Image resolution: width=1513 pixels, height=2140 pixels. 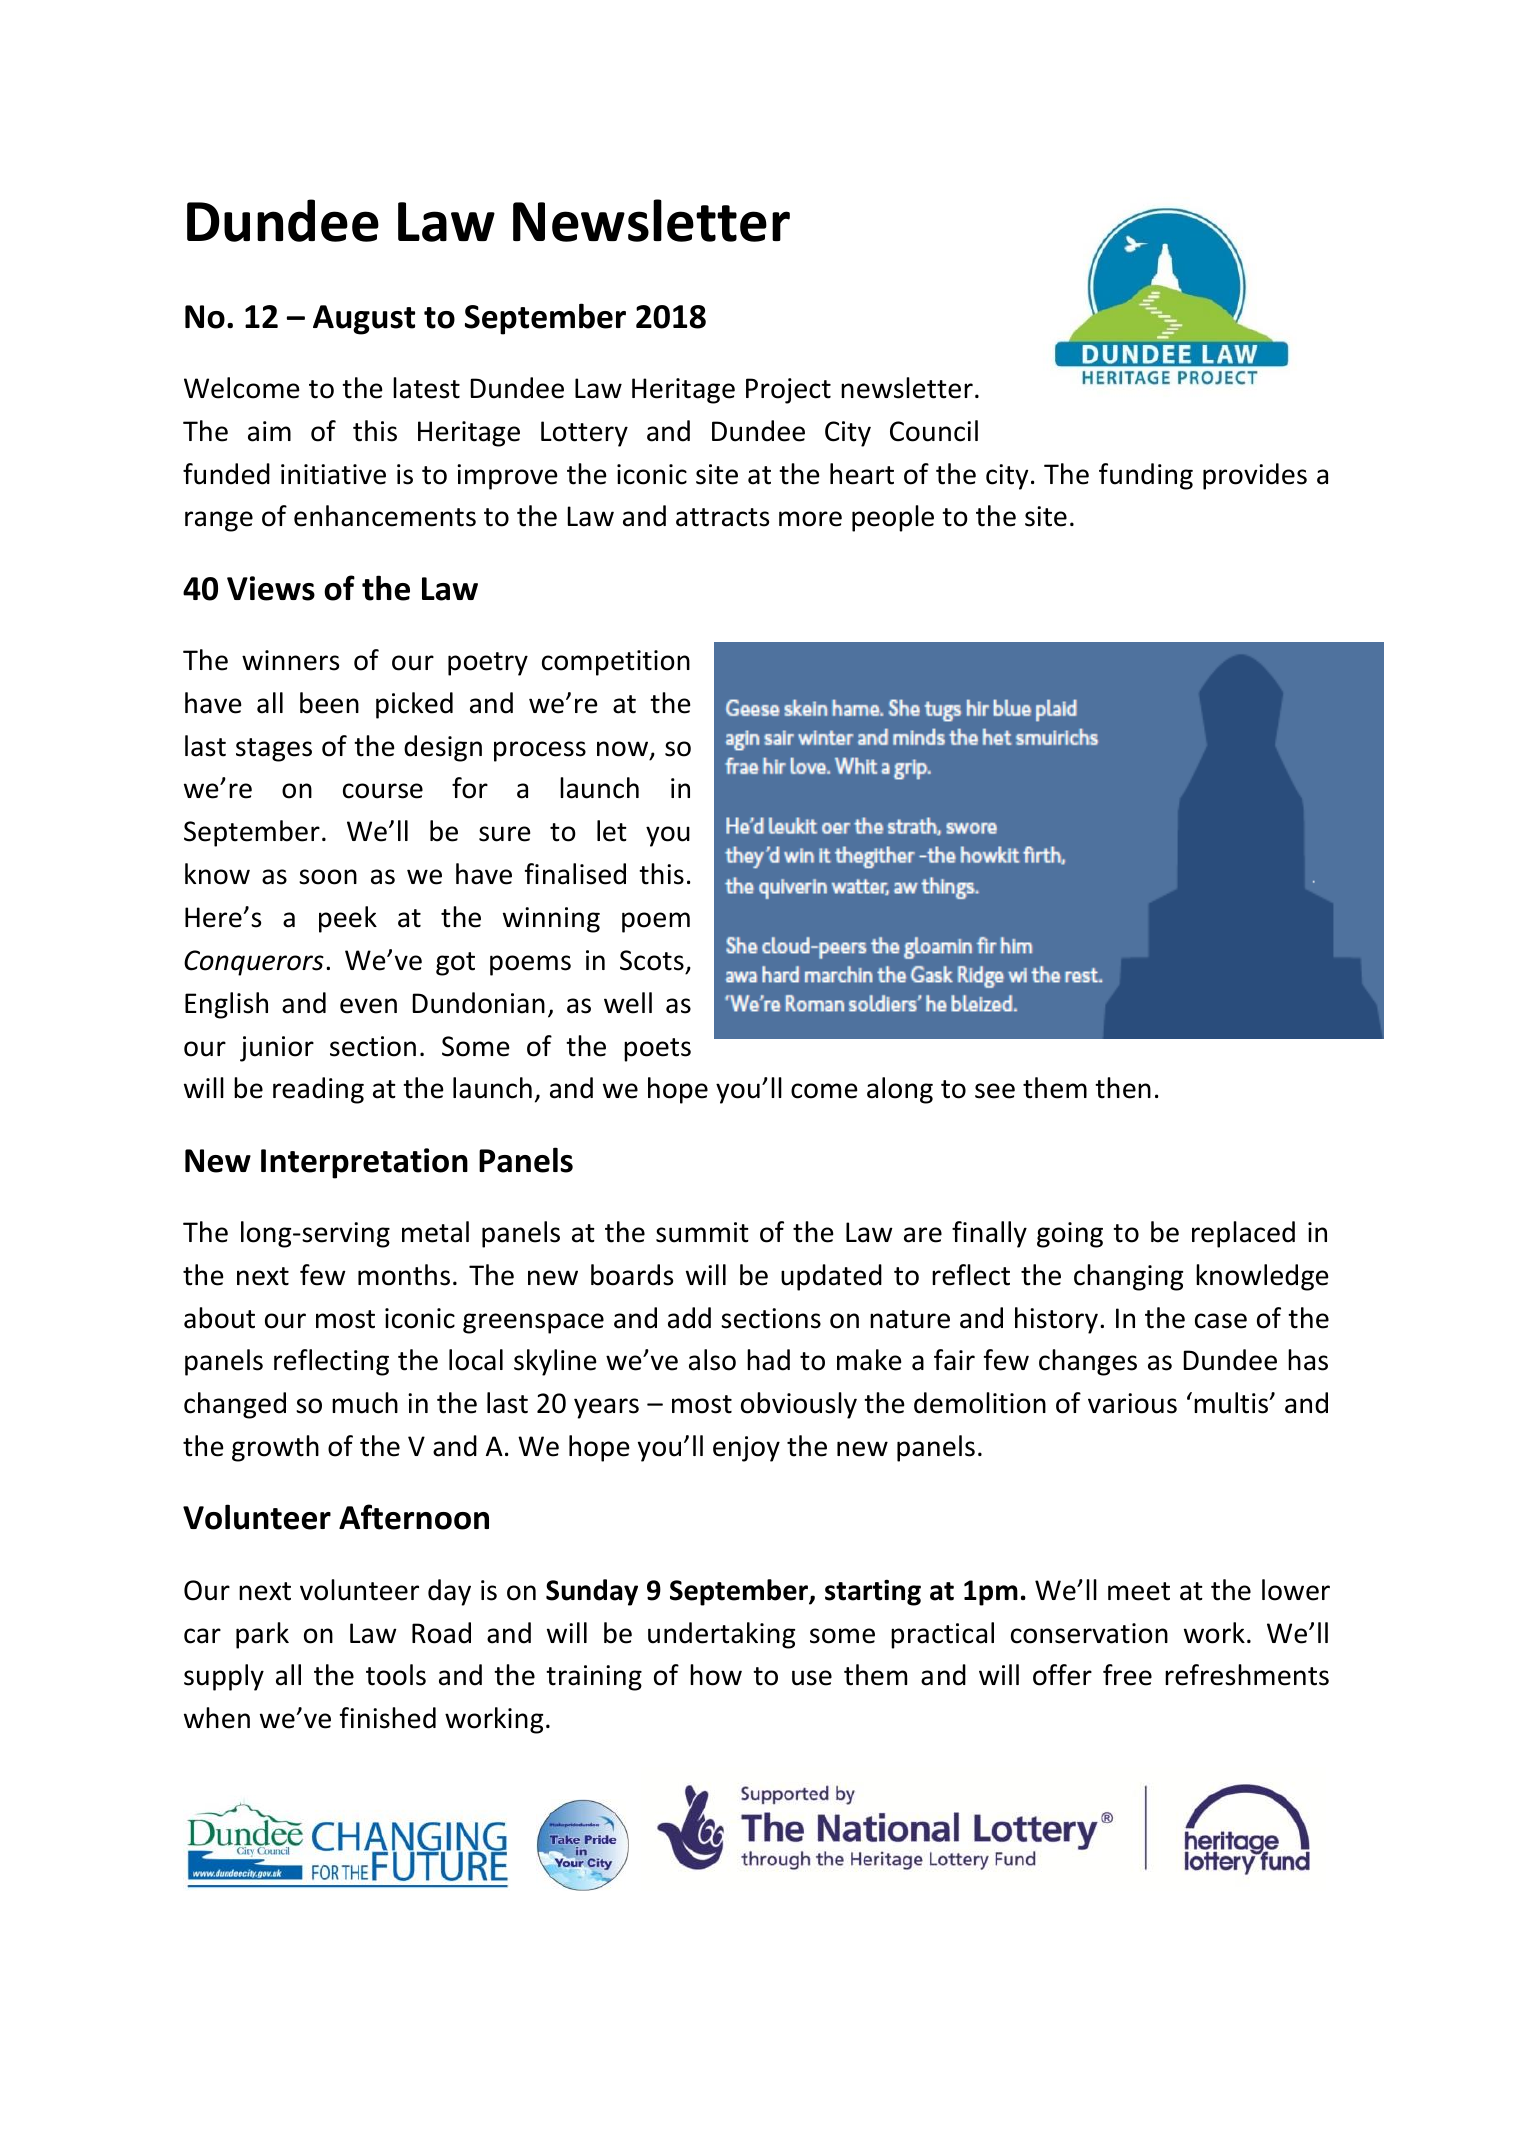 What do you see at coordinates (1123, 1088) in the screenshot?
I see `then` at bounding box center [1123, 1088].
